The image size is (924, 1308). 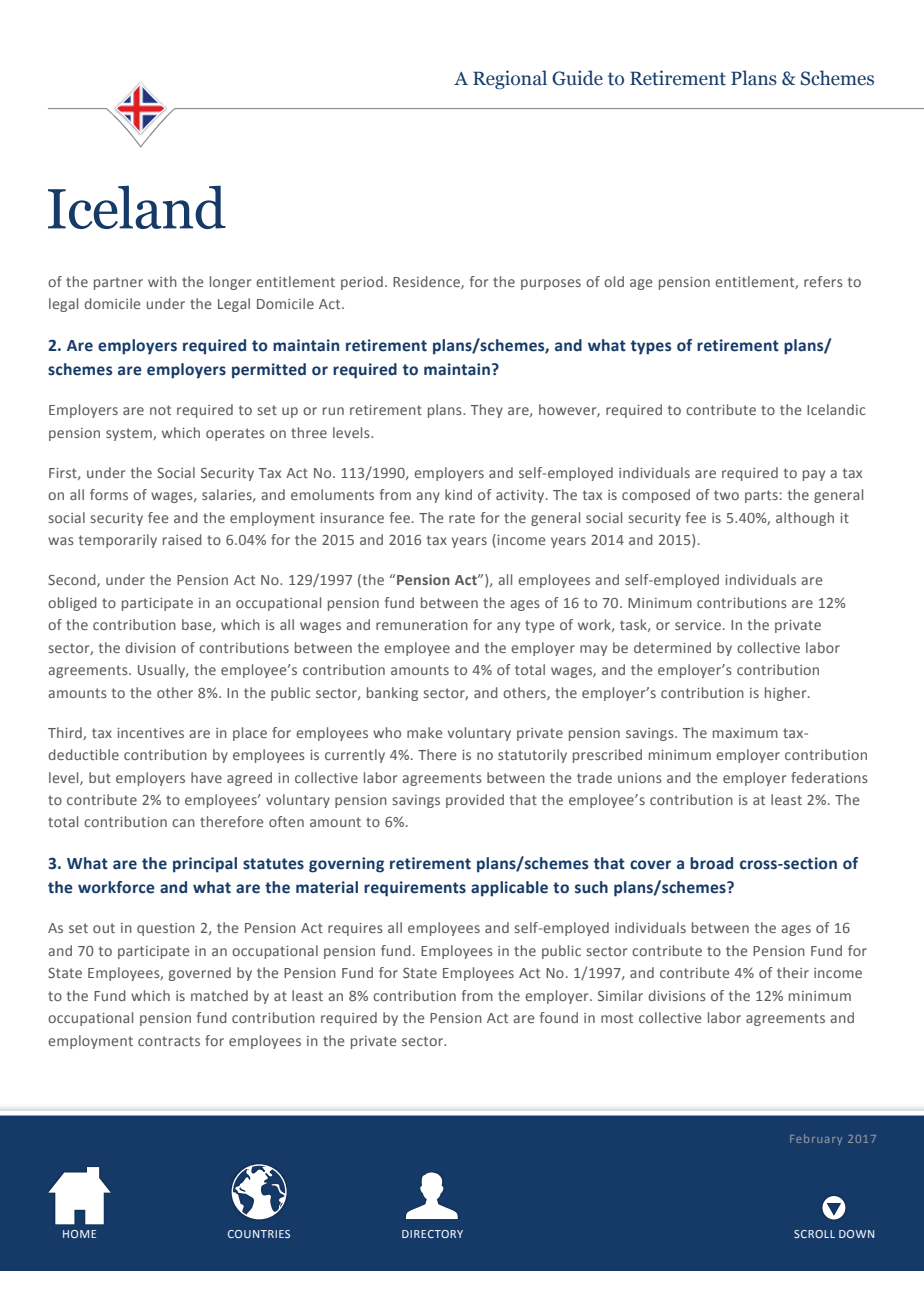 I want to click on incentives, so click(x=150, y=733).
